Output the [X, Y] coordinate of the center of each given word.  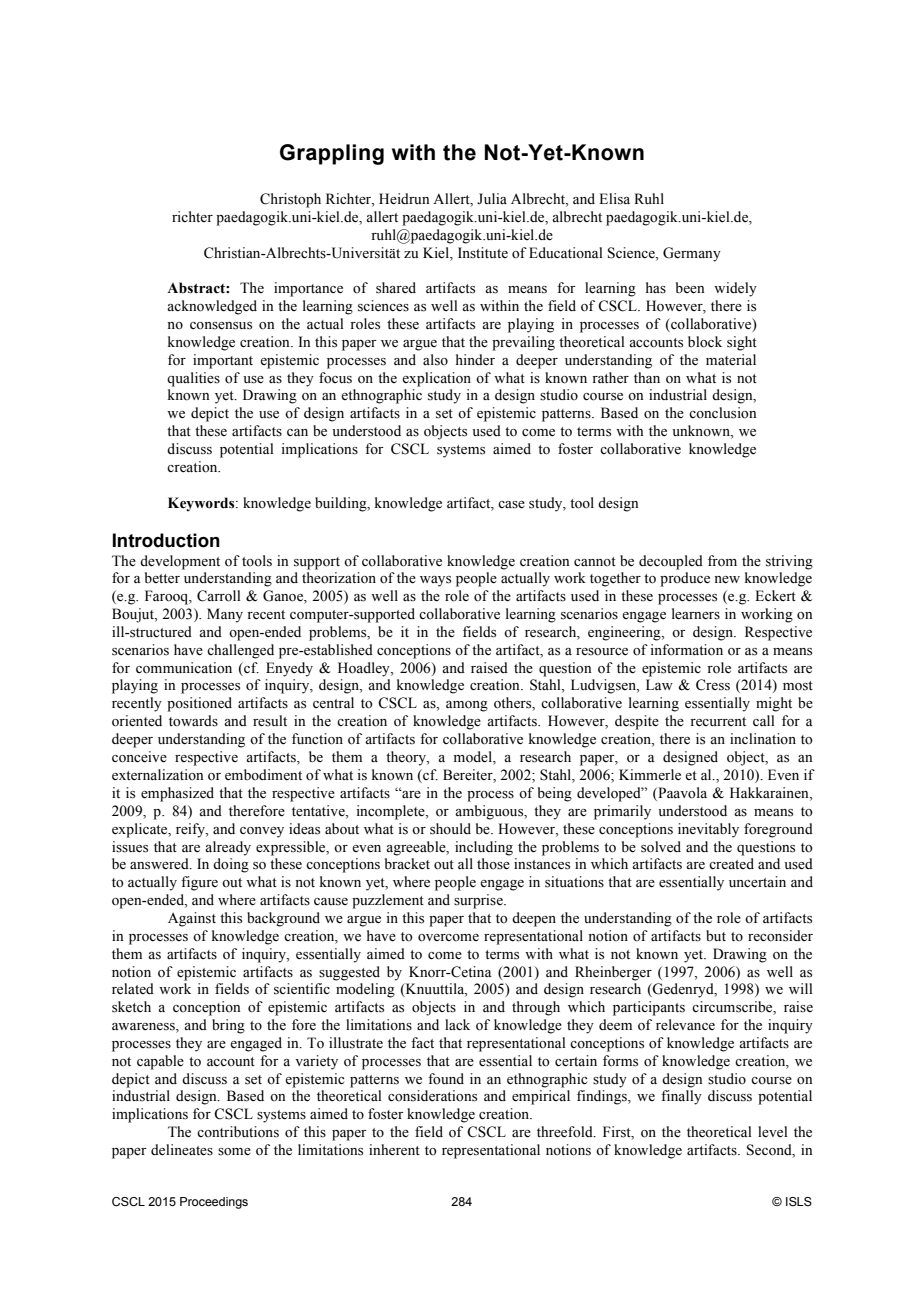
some [234, 1152]
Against [192, 919]
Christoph [290, 200]
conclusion [723, 413]
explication [436, 379]
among [467, 706]
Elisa [614, 199]
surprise [479, 901]
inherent [394, 1150]
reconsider [780, 936]
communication [184, 668]
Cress [713, 685]
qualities [193, 379]
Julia [492, 198]
